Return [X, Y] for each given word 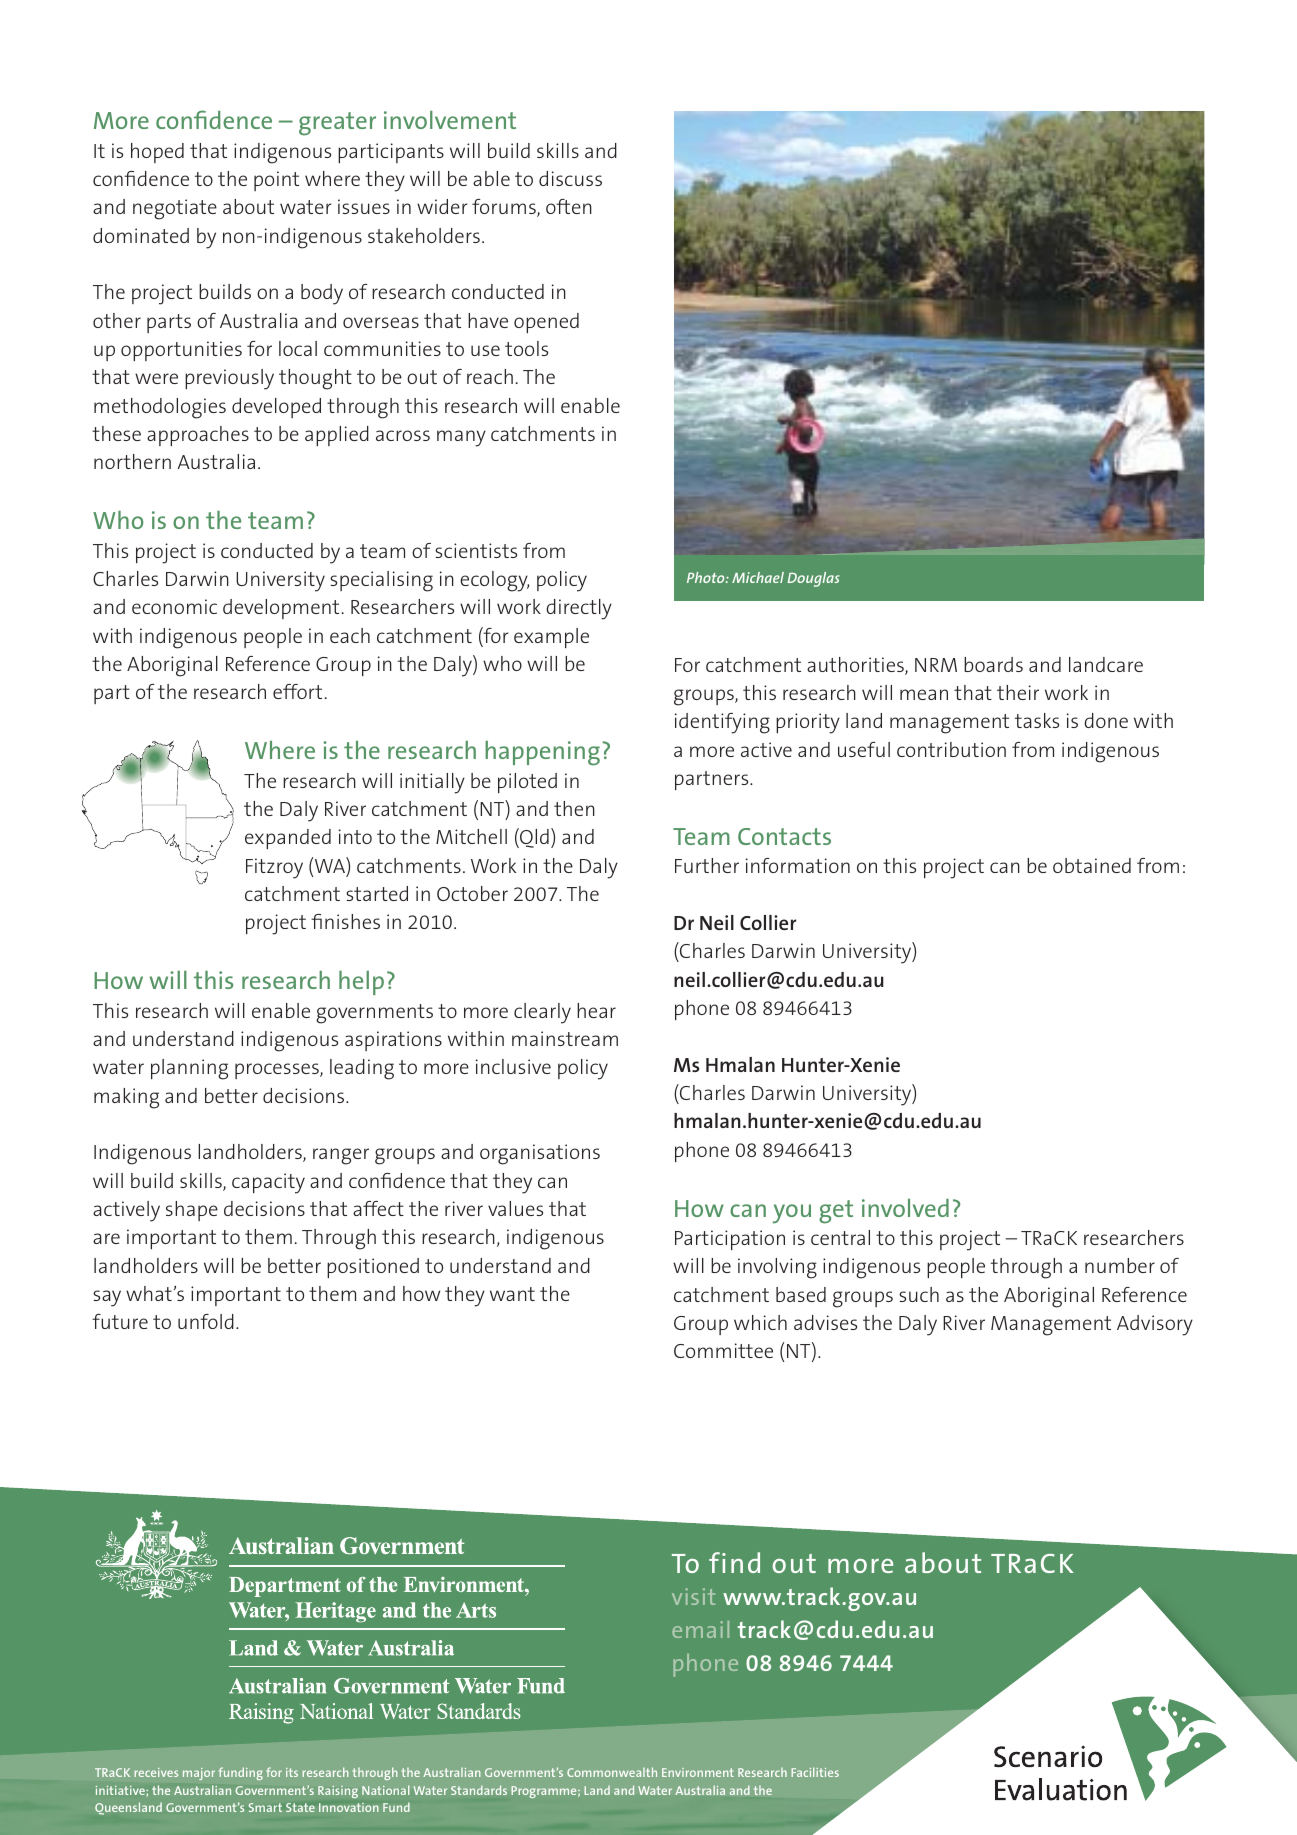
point [276, 181]
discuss [570, 178]
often [569, 206]
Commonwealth [612, 1772]
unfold [206, 1321]
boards [993, 664]
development [281, 609]
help [361, 983]
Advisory [1155, 1325]
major [199, 1774]
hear [596, 1010]
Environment [698, 1772]
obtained [1092, 865]
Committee [723, 1350]
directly [579, 609]
